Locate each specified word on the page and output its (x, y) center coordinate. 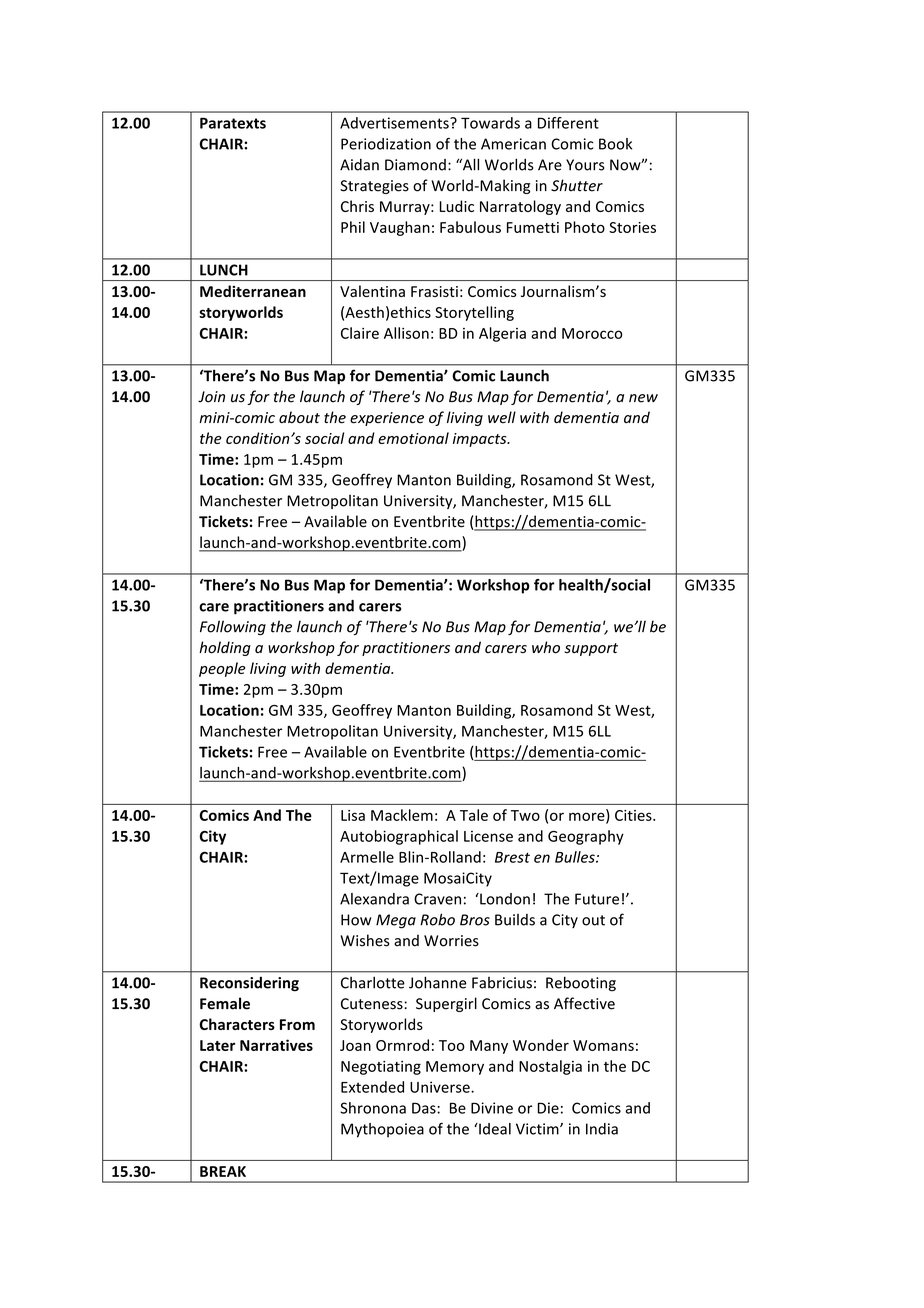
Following (233, 627)
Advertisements (395, 123)
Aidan (359, 165)
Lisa (353, 815)
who (546, 647)
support (591, 649)
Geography (586, 837)
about (299, 417)
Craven (437, 899)
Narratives (276, 1045)
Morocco (592, 333)
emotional (413, 438)
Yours (585, 165)
